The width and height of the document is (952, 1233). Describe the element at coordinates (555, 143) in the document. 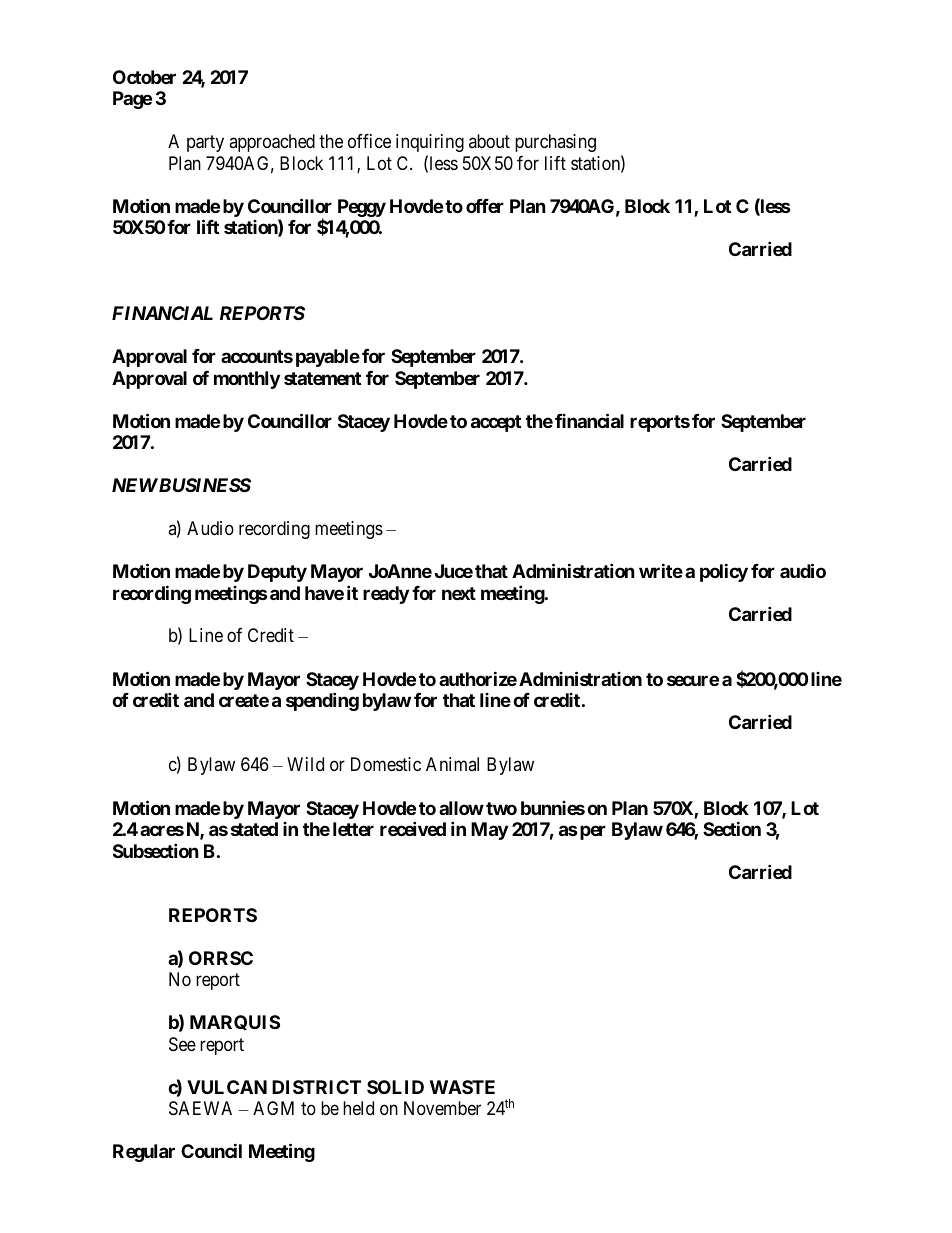

I see `purchasing` at that location.
